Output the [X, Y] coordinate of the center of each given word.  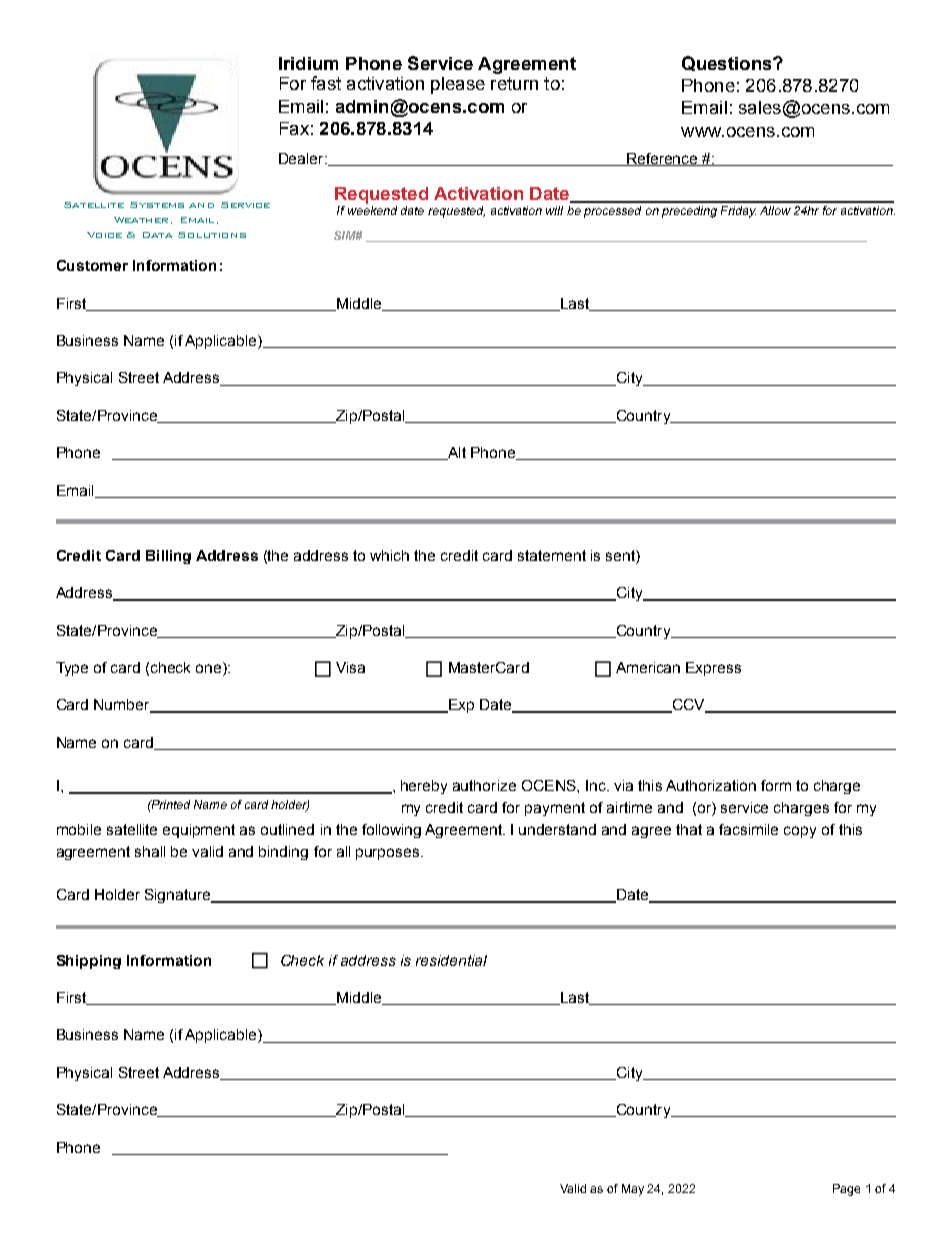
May [633, 1190]
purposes [389, 854]
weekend [372, 210]
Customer [92, 265]
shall [150, 851]
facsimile [748, 829]
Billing [168, 557]
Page [846, 1190]
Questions [728, 63]
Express [713, 669]
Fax [294, 128]
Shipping [89, 962]
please [458, 85]
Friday [738, 212]
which [389, 555]
